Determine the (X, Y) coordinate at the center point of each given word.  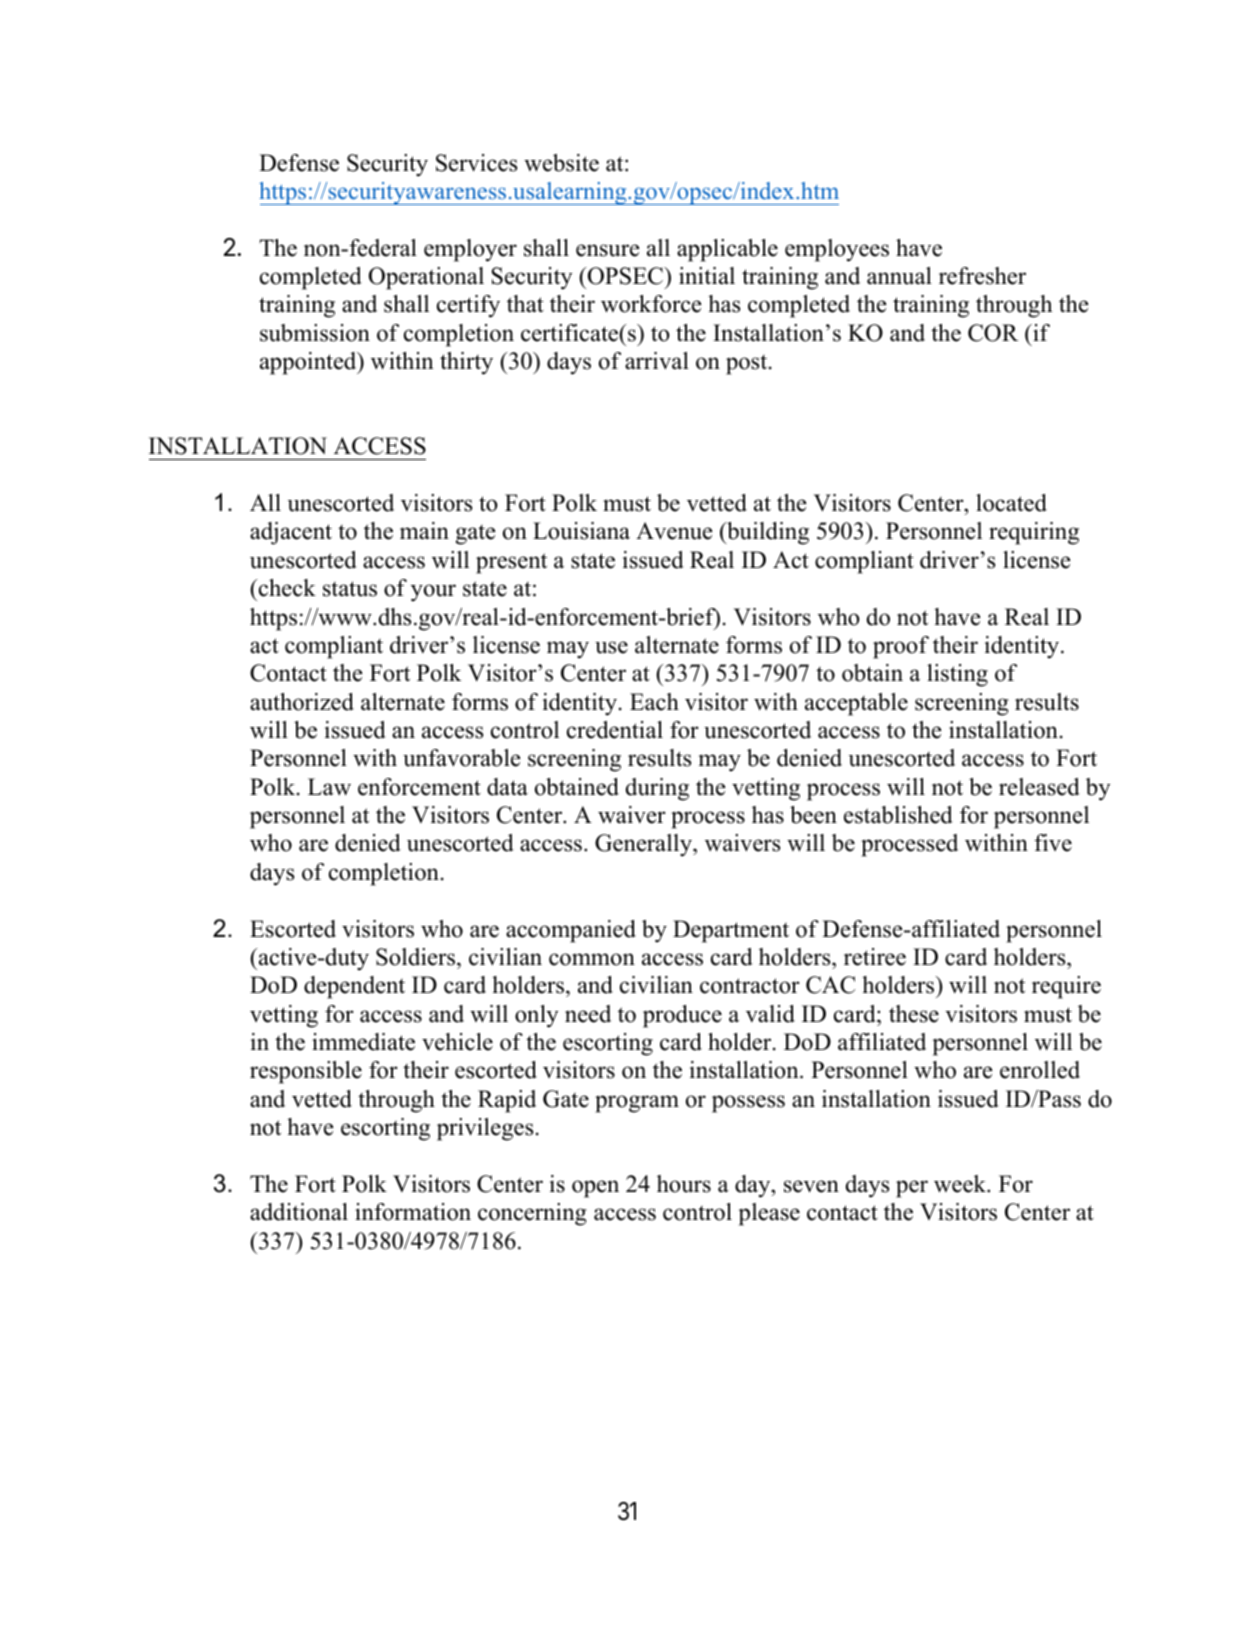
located (1011, 503)
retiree (875, 957)
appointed (309, 363)
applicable (727, 250)
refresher (982, 276)
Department (731, 931)
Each (654, 702)
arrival (657, 361)
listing (957, 675)
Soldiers (417, 957)
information (413, 1212)
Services (476, 163)
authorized (302, 702)
